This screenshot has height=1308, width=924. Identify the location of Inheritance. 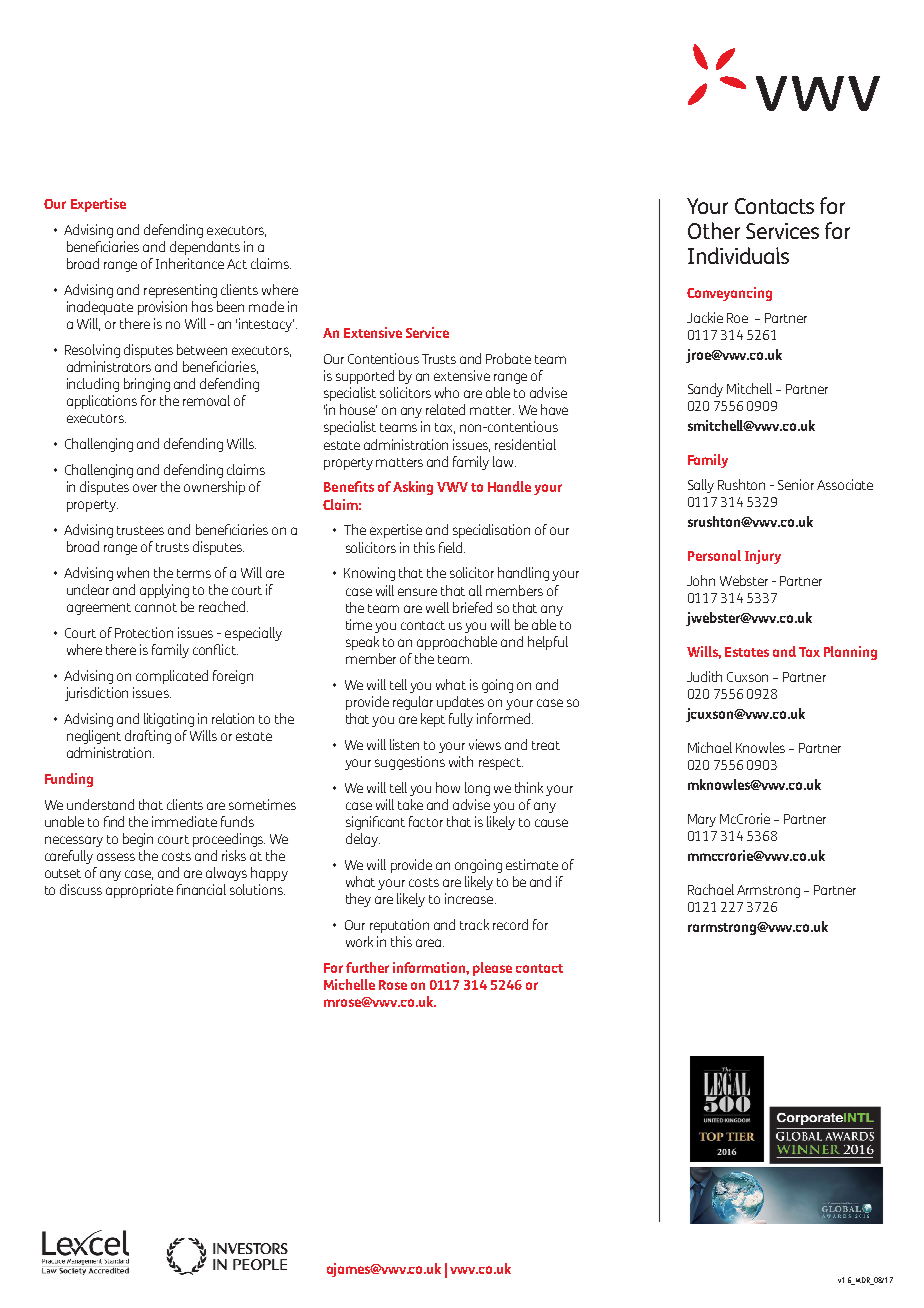
(190, 263).
